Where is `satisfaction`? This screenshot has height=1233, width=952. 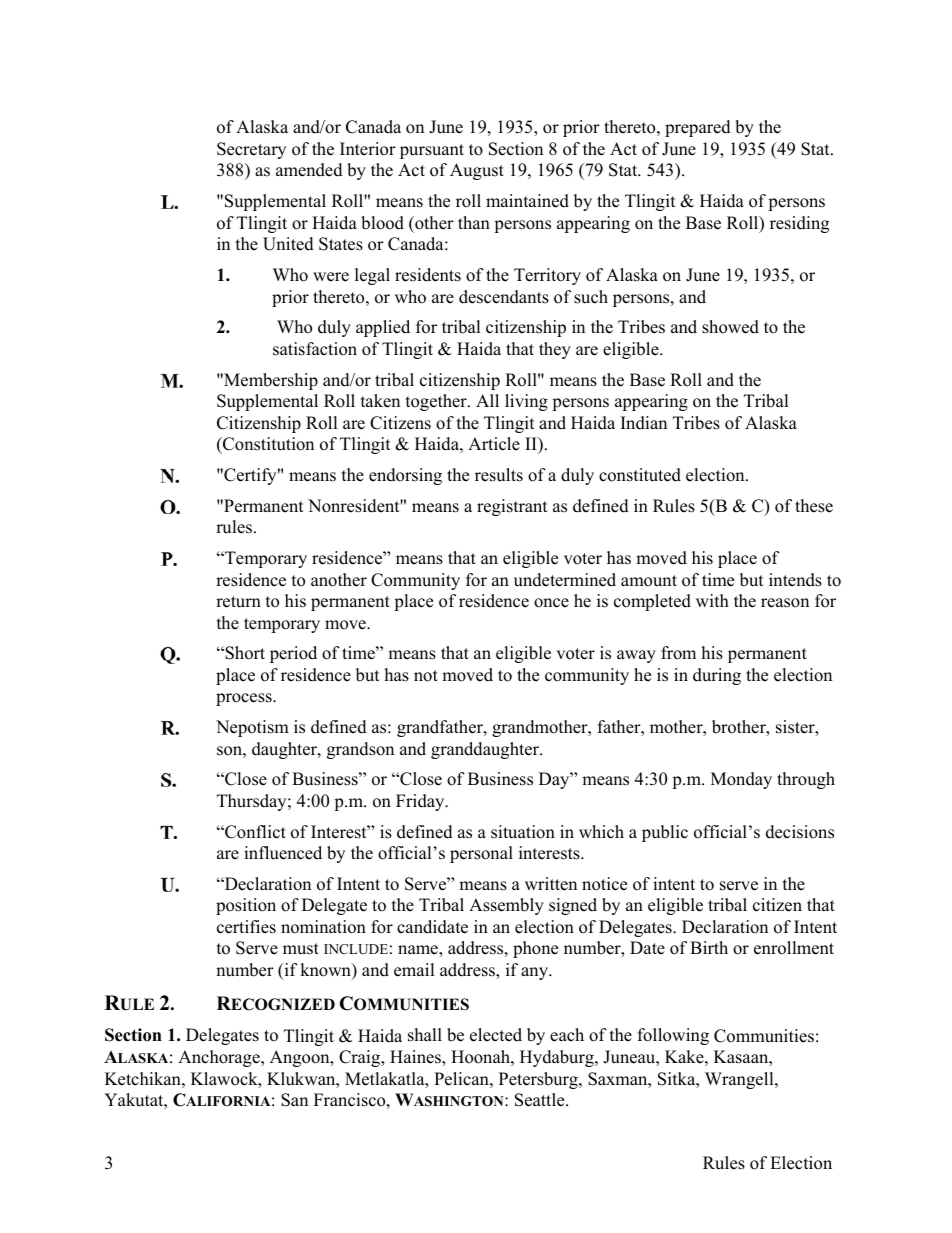 satisfaction is located at coordinates (315, 349).
